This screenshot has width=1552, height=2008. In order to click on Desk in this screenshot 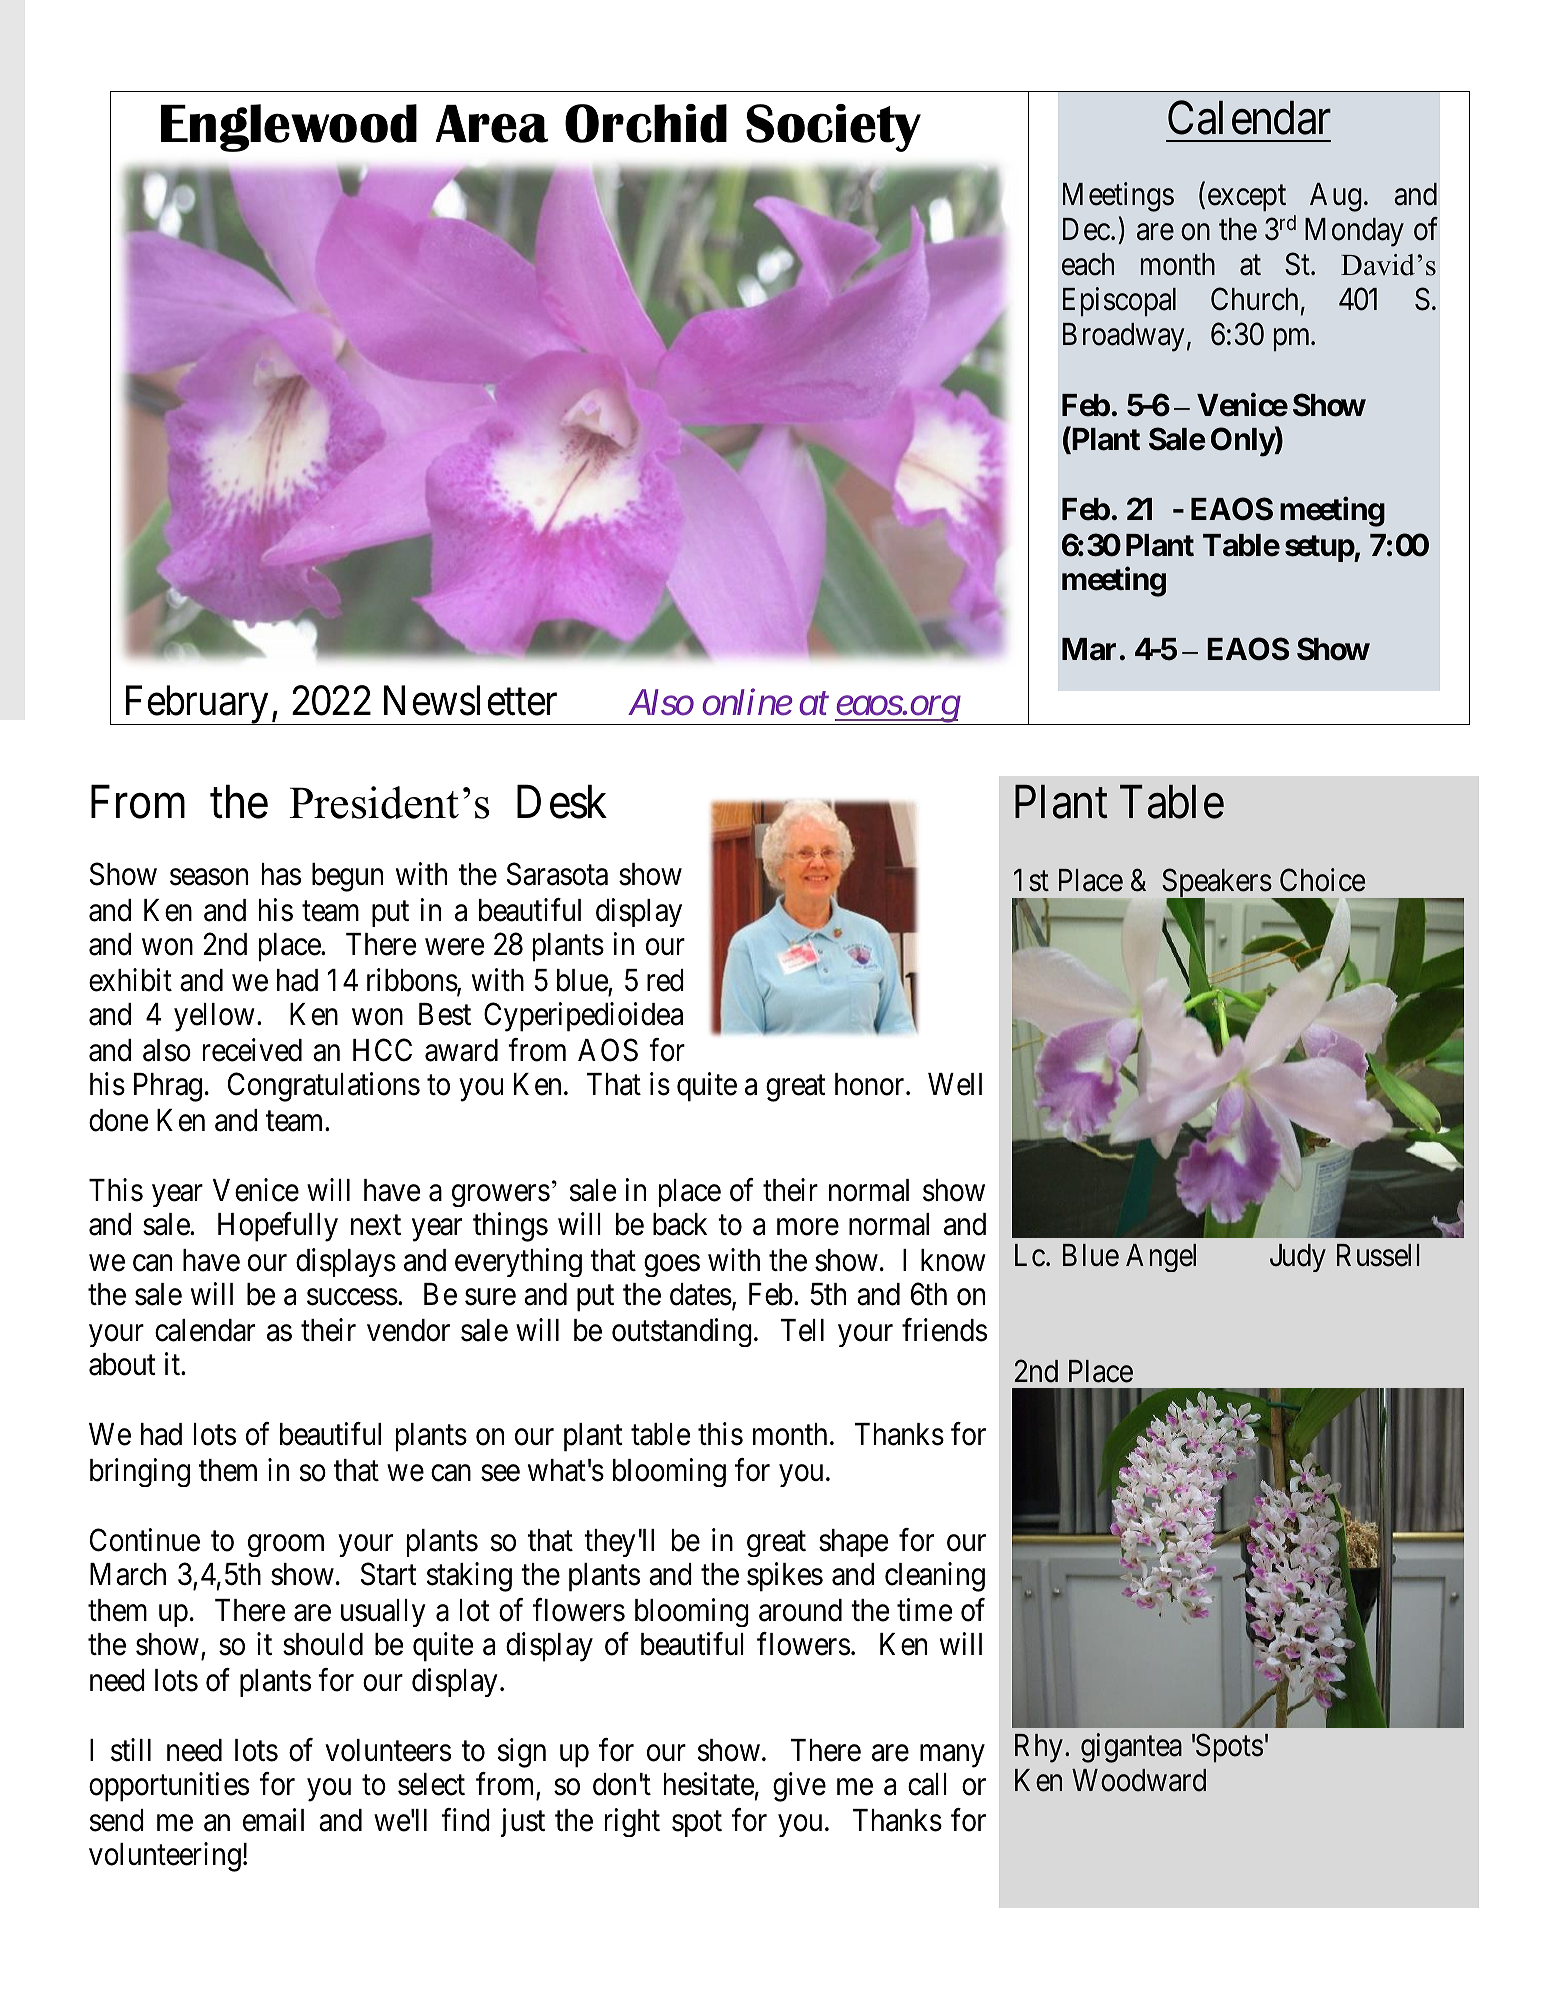, I will do `click(562, 802)`.
